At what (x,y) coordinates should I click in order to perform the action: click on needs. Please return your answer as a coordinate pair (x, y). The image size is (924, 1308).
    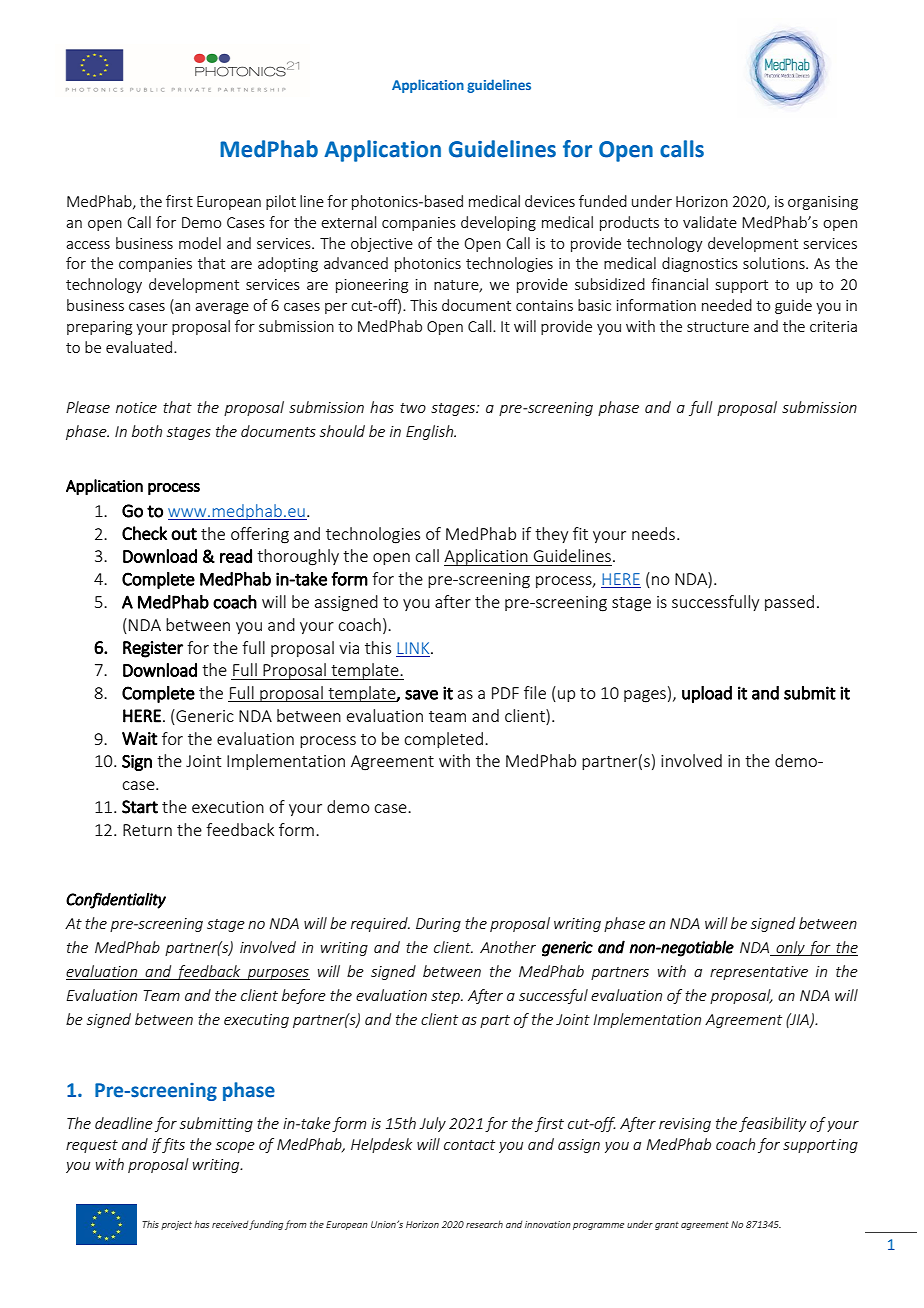
    Looking at the image, I should click on (653, 533).
